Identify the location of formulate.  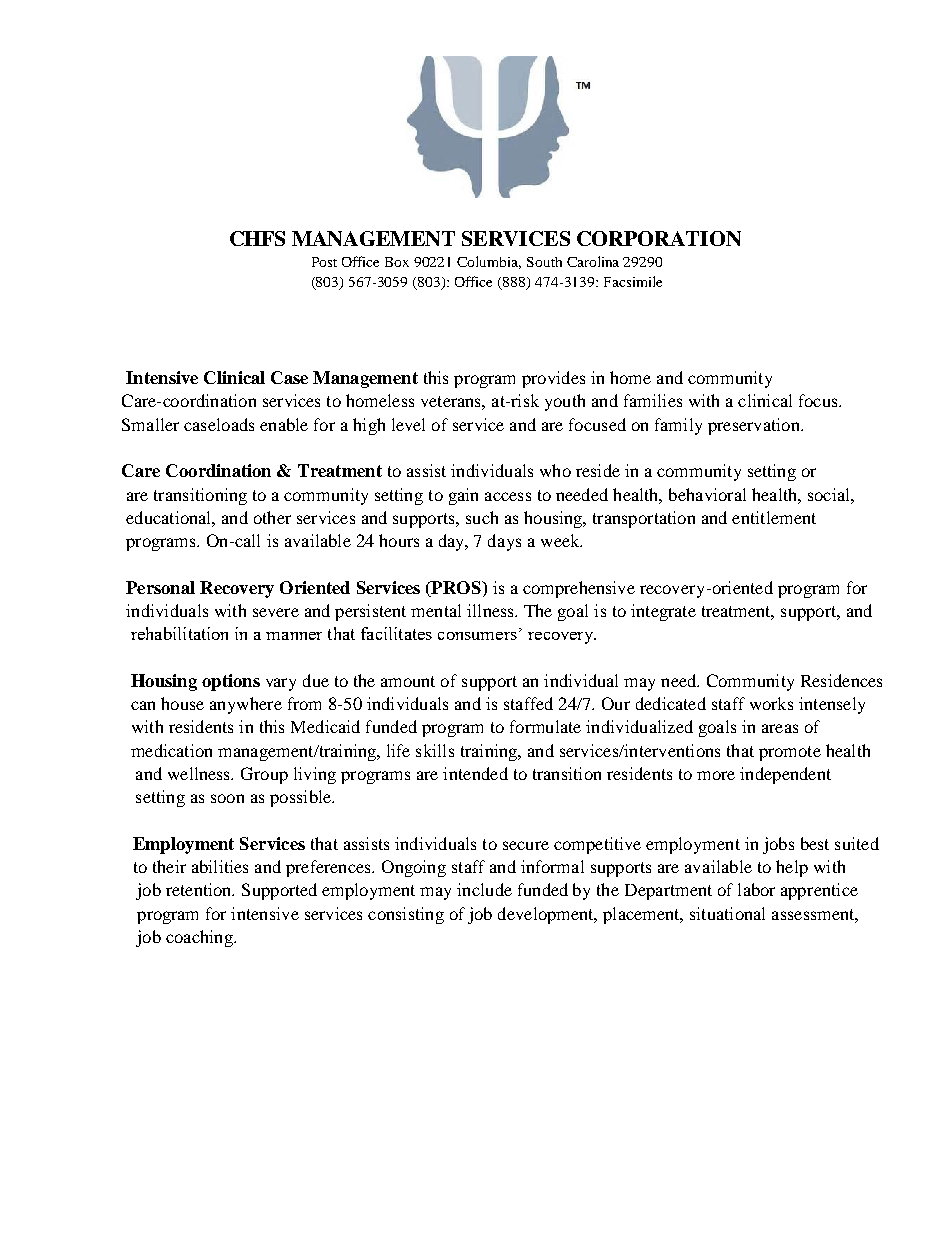
(545, 726).
